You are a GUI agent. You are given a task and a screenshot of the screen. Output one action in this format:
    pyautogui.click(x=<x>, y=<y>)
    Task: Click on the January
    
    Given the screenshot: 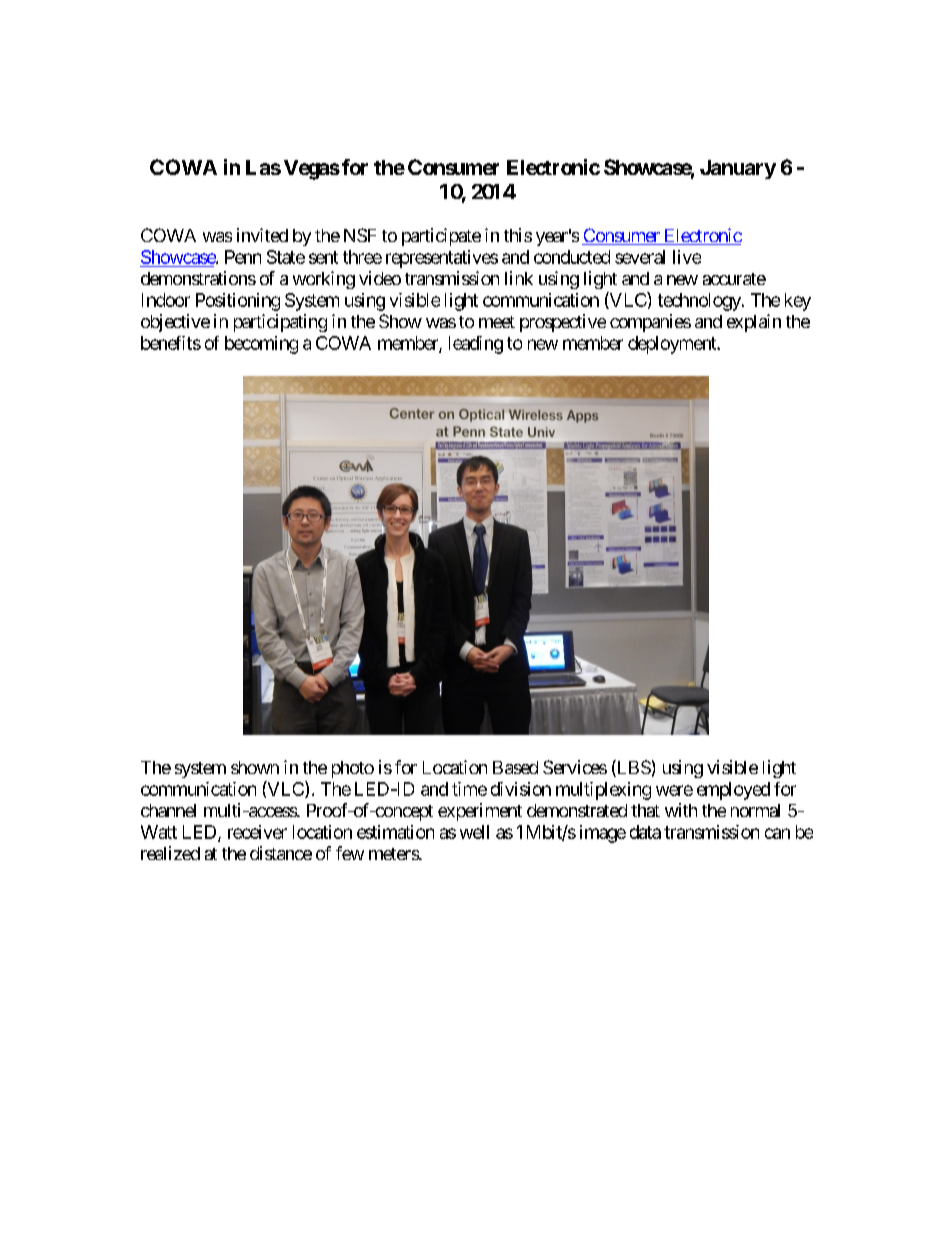 What is the action you would take?
    pyautogui.click(x=738, y=169)
